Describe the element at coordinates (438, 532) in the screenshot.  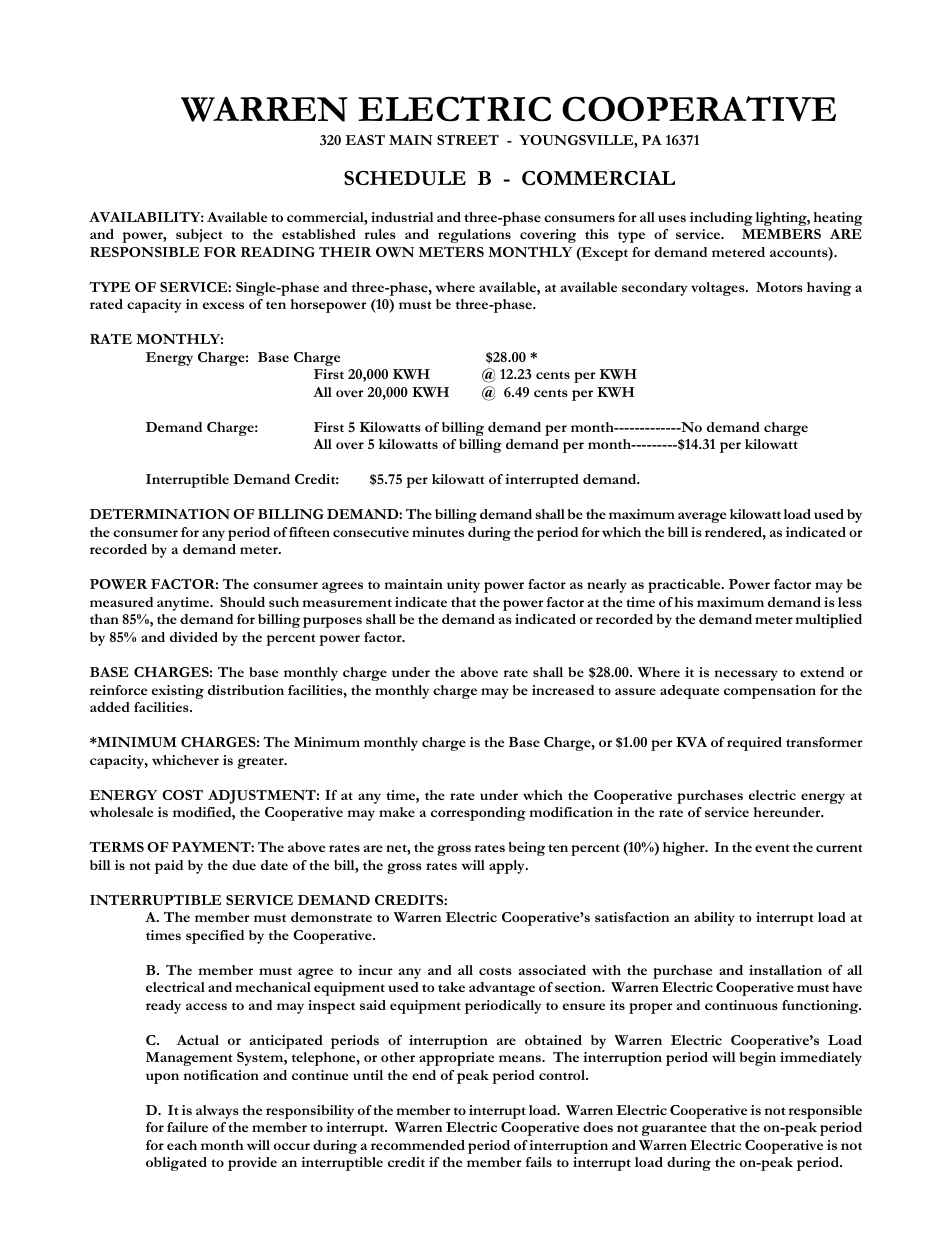
I see `minutes` at that location.
